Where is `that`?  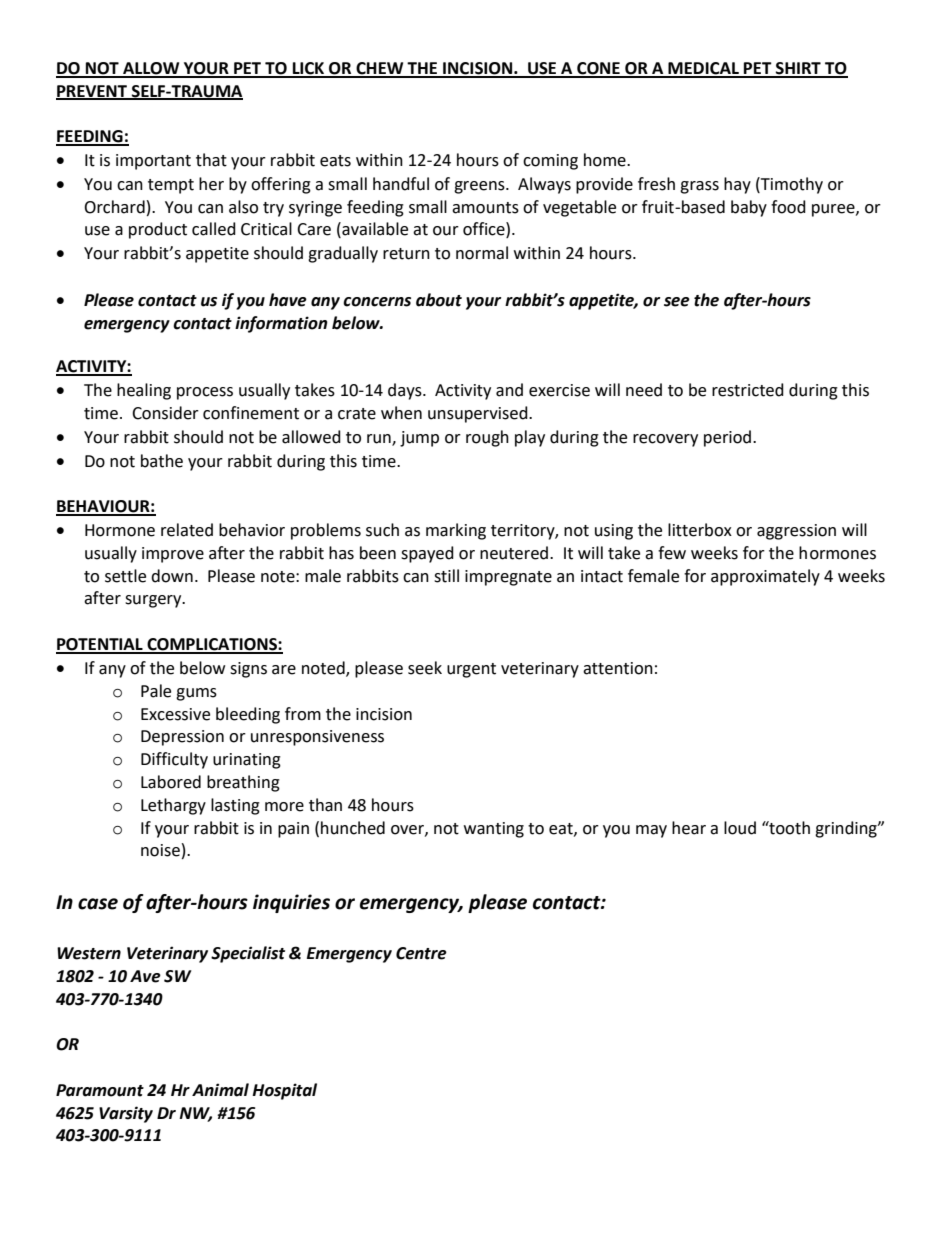 that is located at coordinates (211, 160).
